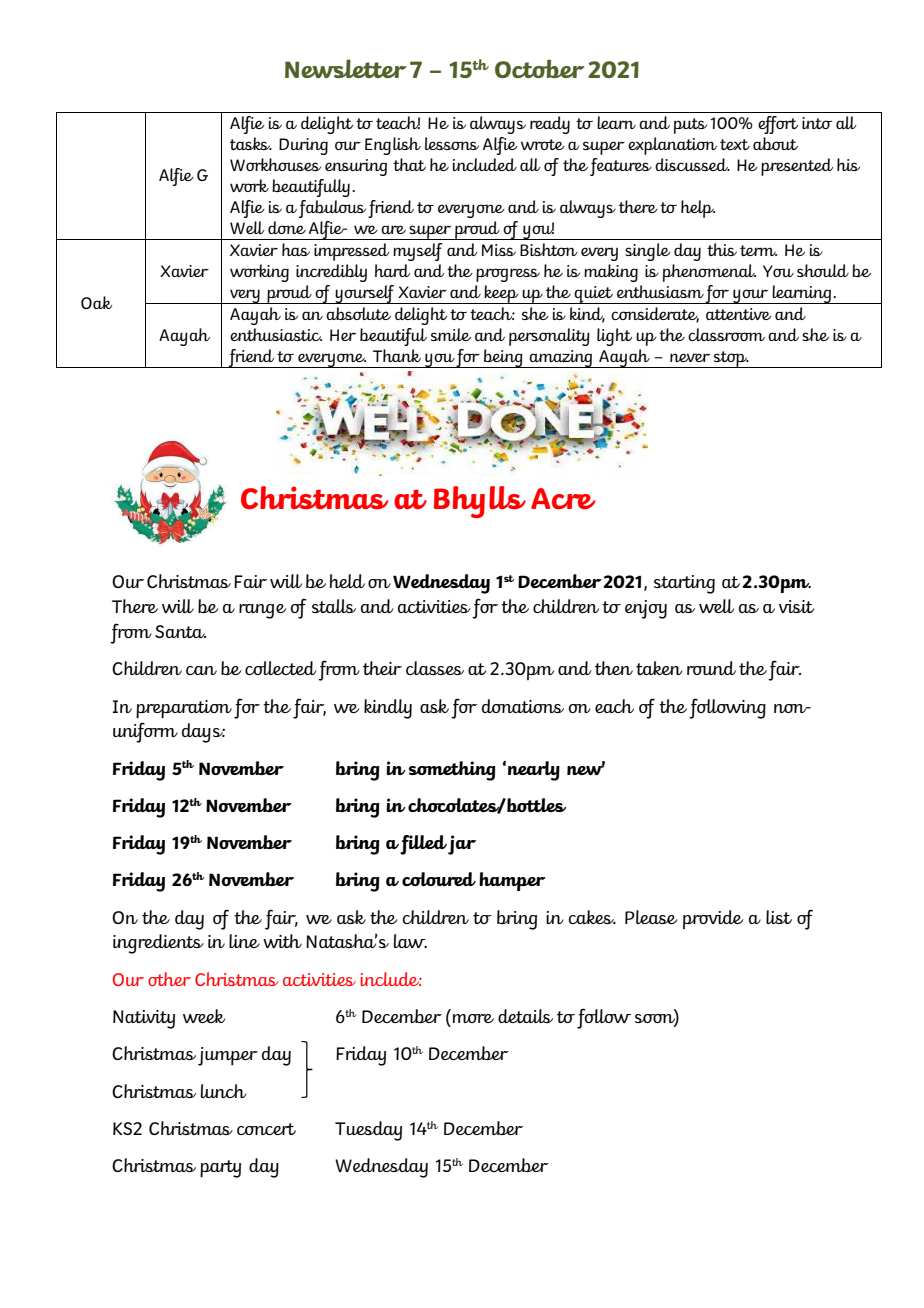 The width and height of the screenshot is (924, 1308). Describe the element at coordinates (220, 1169) in the screenshot. I see `party` at that location.
